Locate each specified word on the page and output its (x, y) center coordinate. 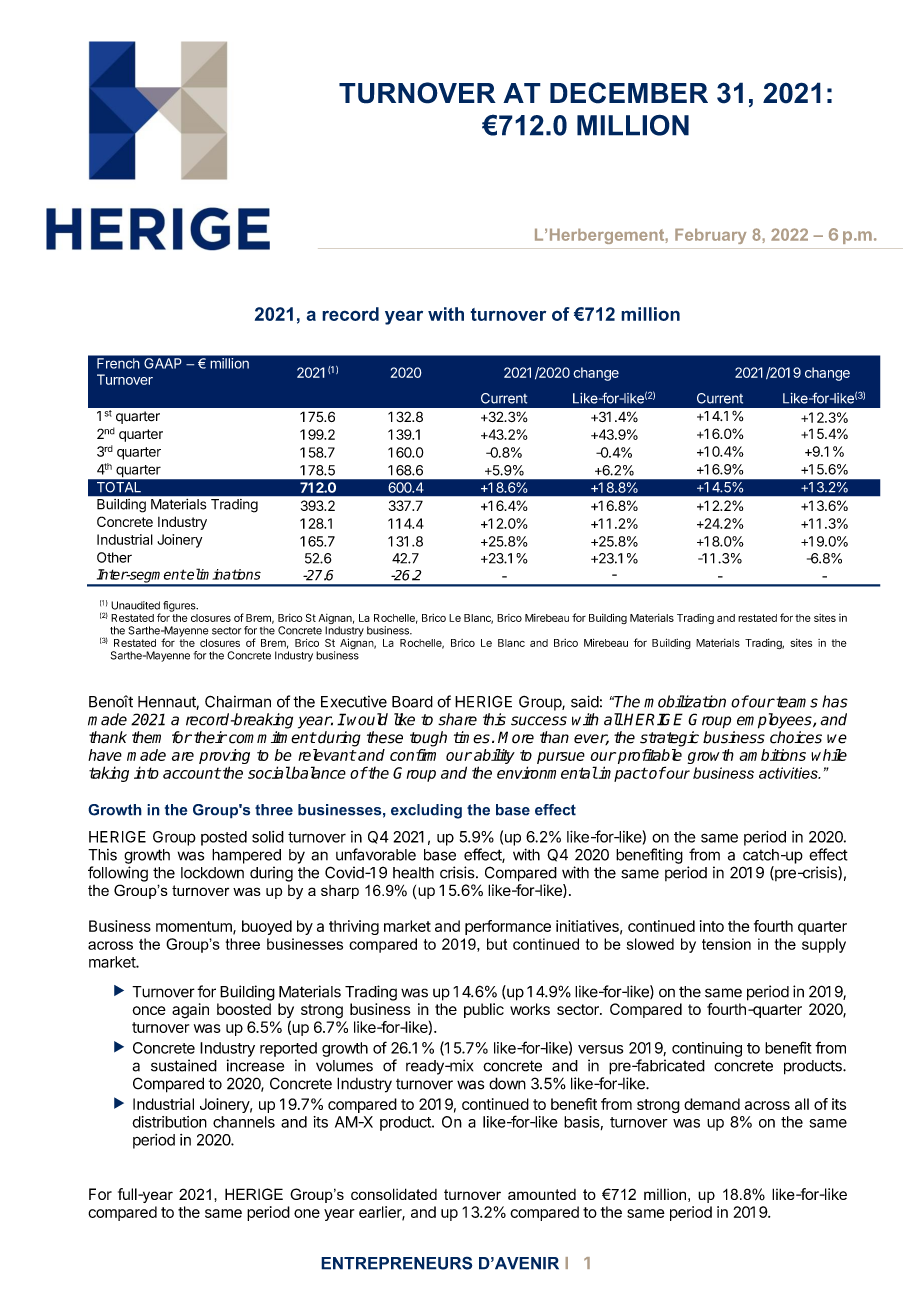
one (307, 1213)
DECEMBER (629, 93)
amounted (542, 1194)
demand (712, 1104)
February (710, 236)
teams (796, 702)
